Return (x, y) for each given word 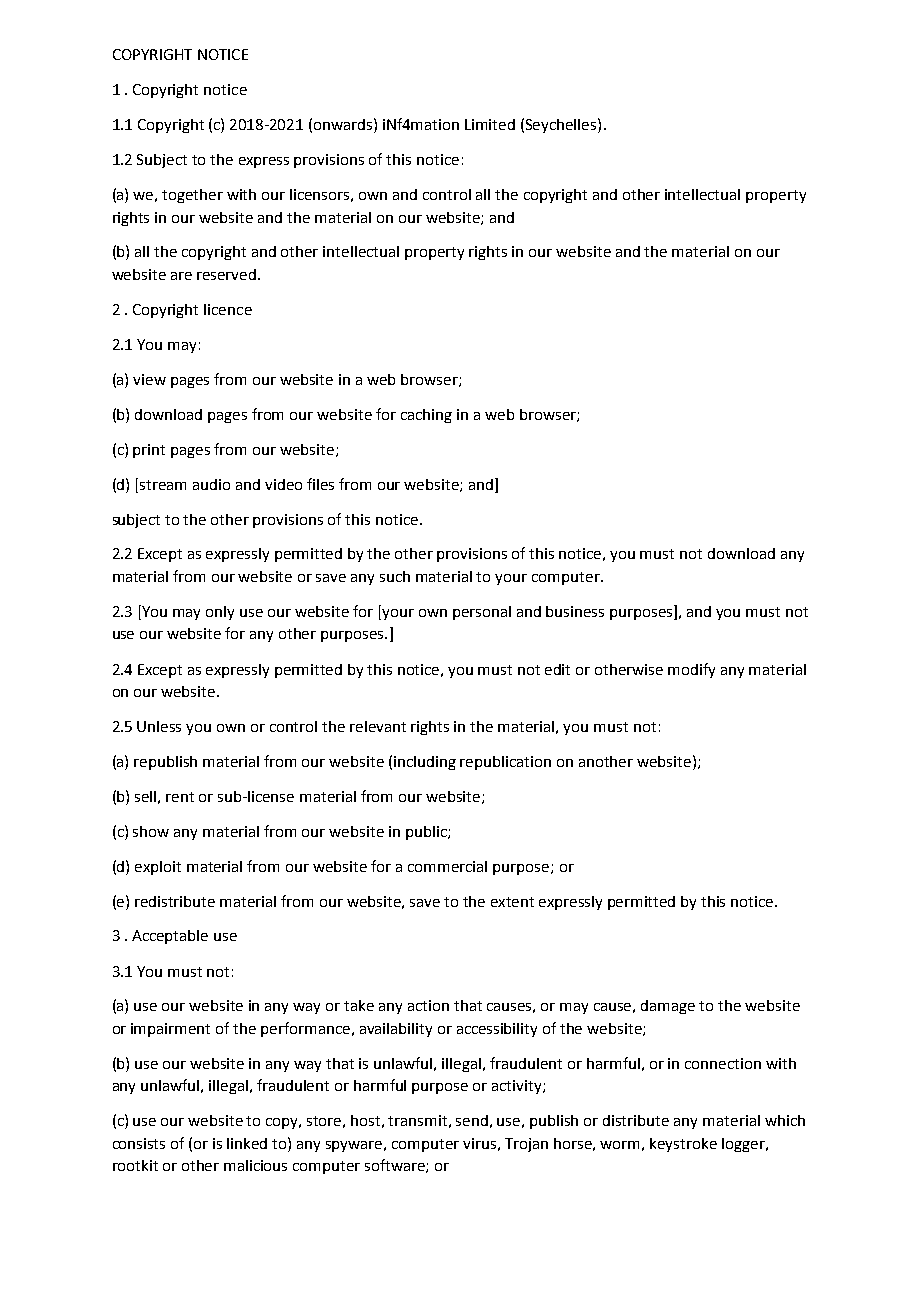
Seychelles (562, 125)
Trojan (526, 1145)
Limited (490, 124)
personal (482, 613)
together (192, 196)
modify (691, 670)
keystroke (683, 1145)
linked (247, 1143)
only (220, 613)
